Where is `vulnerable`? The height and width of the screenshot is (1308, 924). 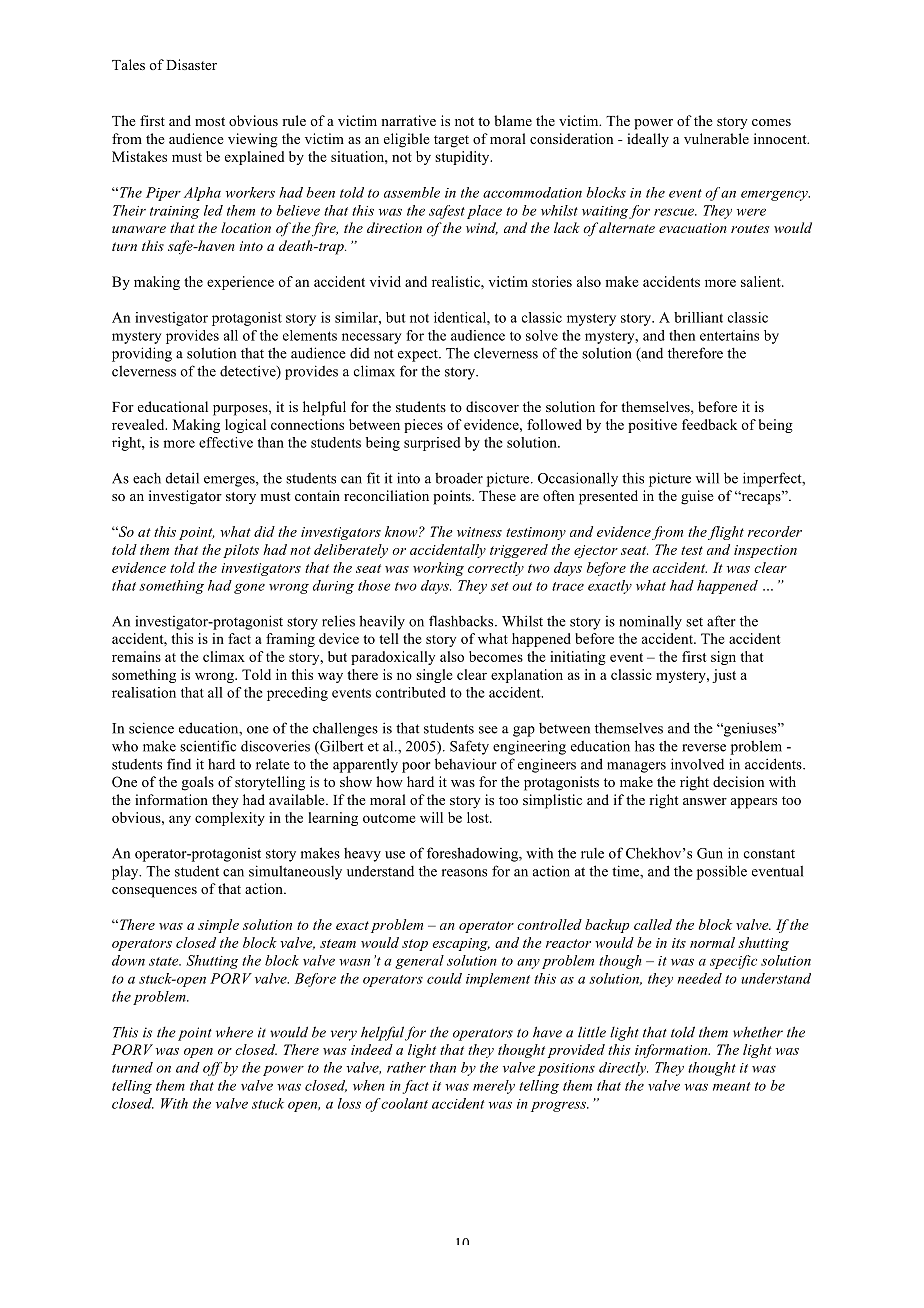 vulnerable is located at coordinates (716, 138).
